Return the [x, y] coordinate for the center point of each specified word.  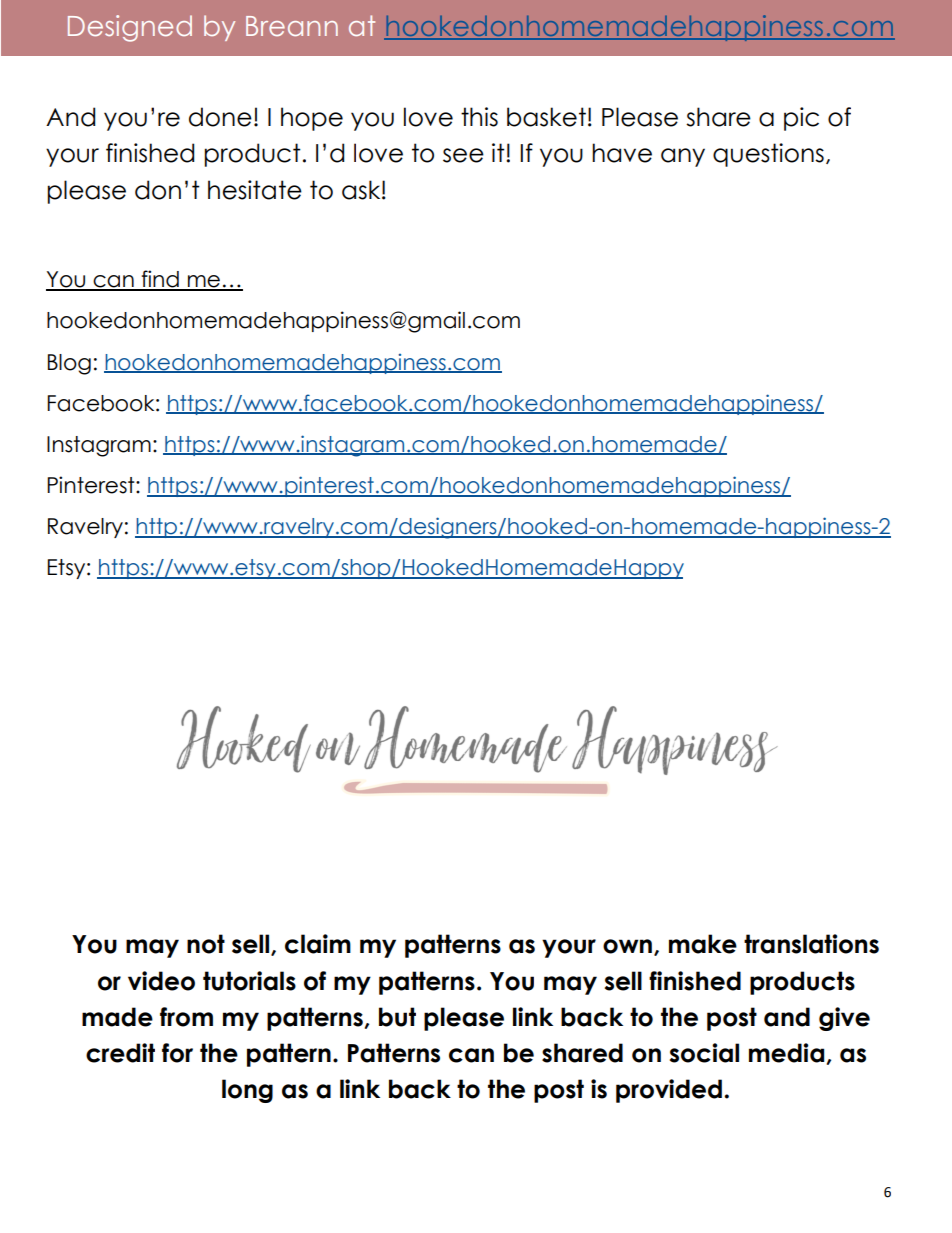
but [397, 1017]
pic [801, 119]
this [479, 117]
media [786, 1053]
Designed [130, 28]
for [177, 1053]
